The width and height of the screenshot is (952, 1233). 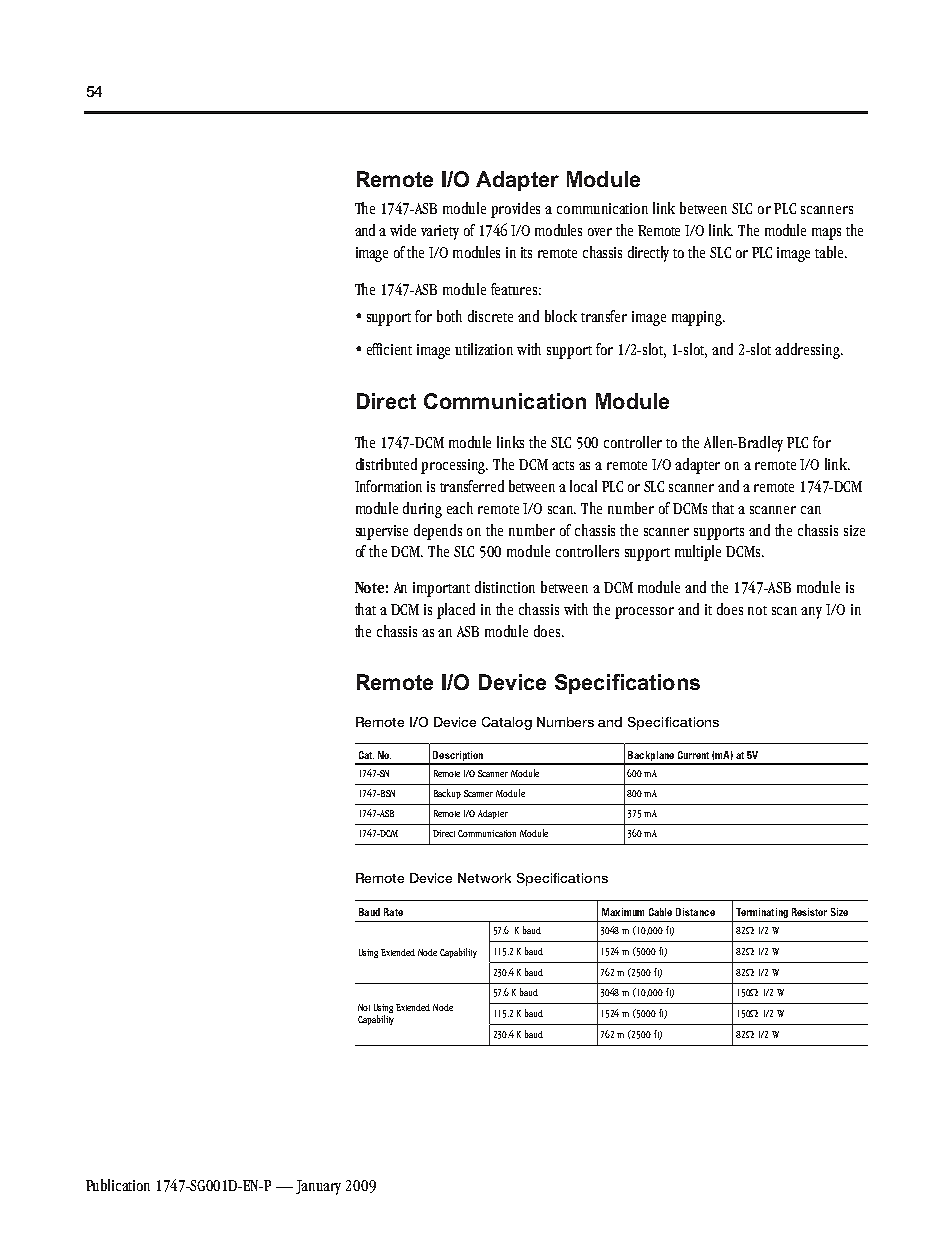 I want to click on wide, so click(x=403, y=230).
